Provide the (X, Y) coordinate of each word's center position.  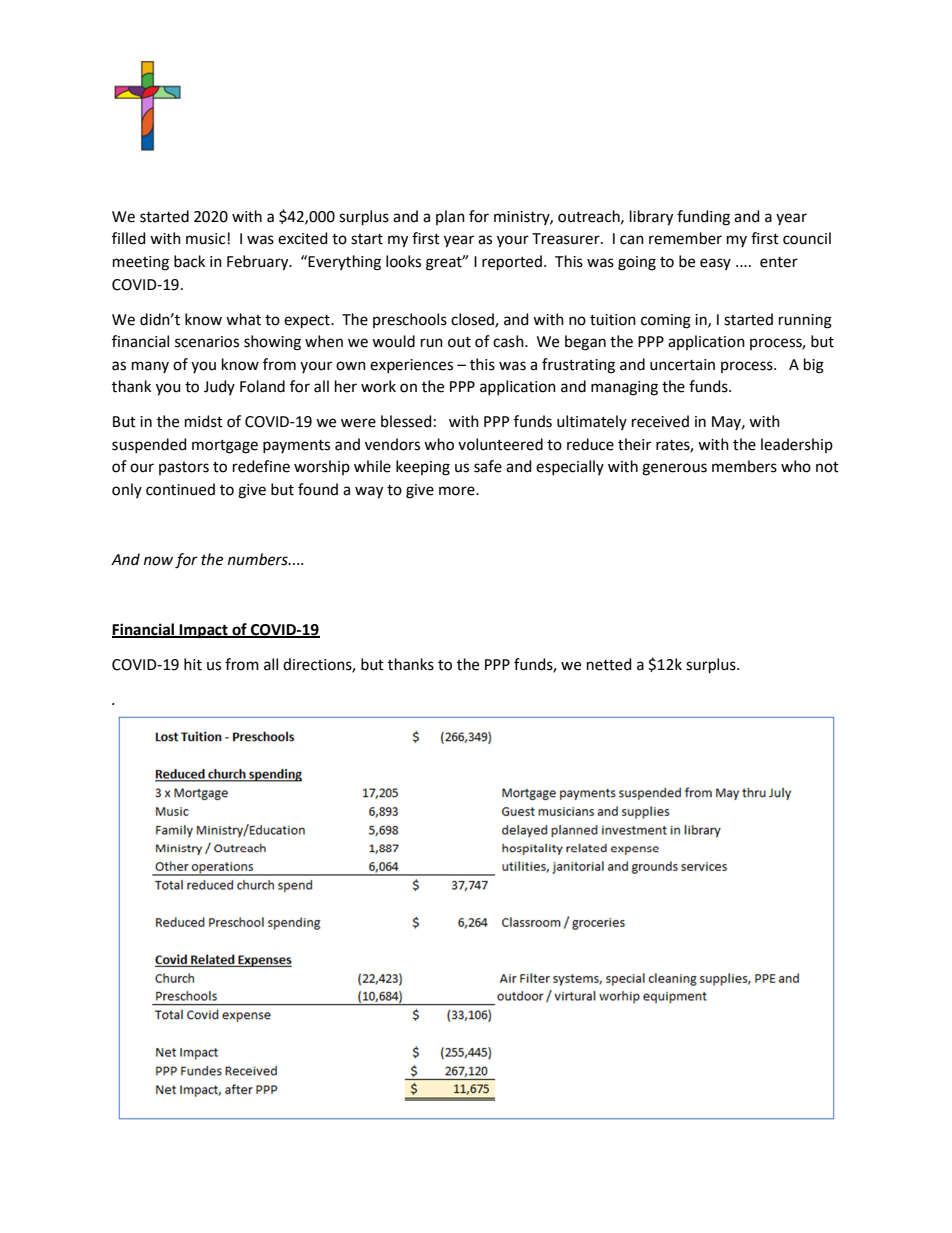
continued (180, 489)
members (744, 466)
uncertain (682, 365)
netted (609, 664)
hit (193, 664)
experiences (411, 366)
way (369, 492)
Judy (219, 387)
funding (703, 218)
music (207, 239)
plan (450, 217)
